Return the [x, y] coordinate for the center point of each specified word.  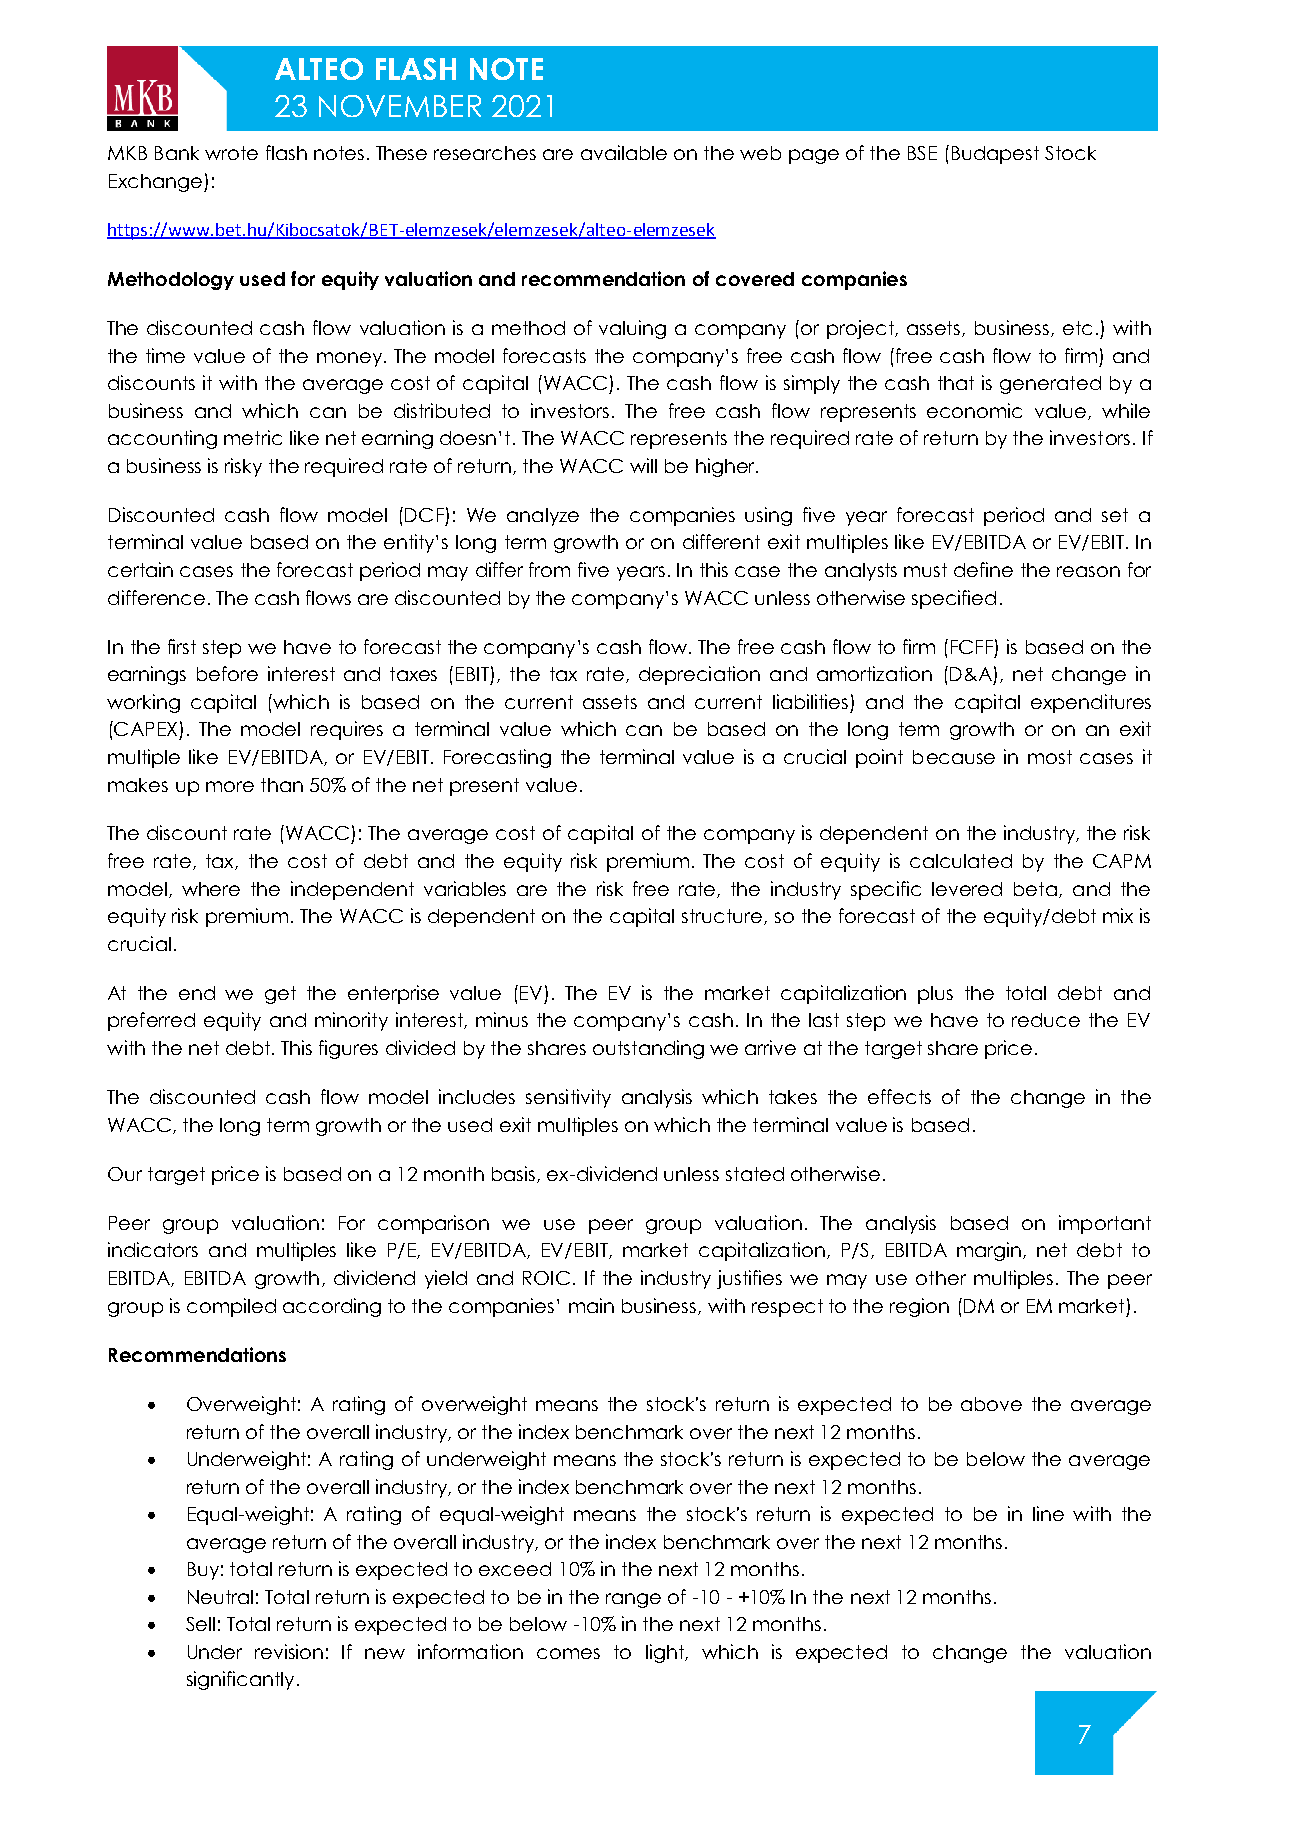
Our [125, 1174]
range [633, 1600]
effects [899, 1096]
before [227, 673]
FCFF [972, 647]
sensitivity [568, 1098]
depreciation [699, 675]
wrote [231, 153]
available [624, 152]
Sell [200, 1624]
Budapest [995, 155]
